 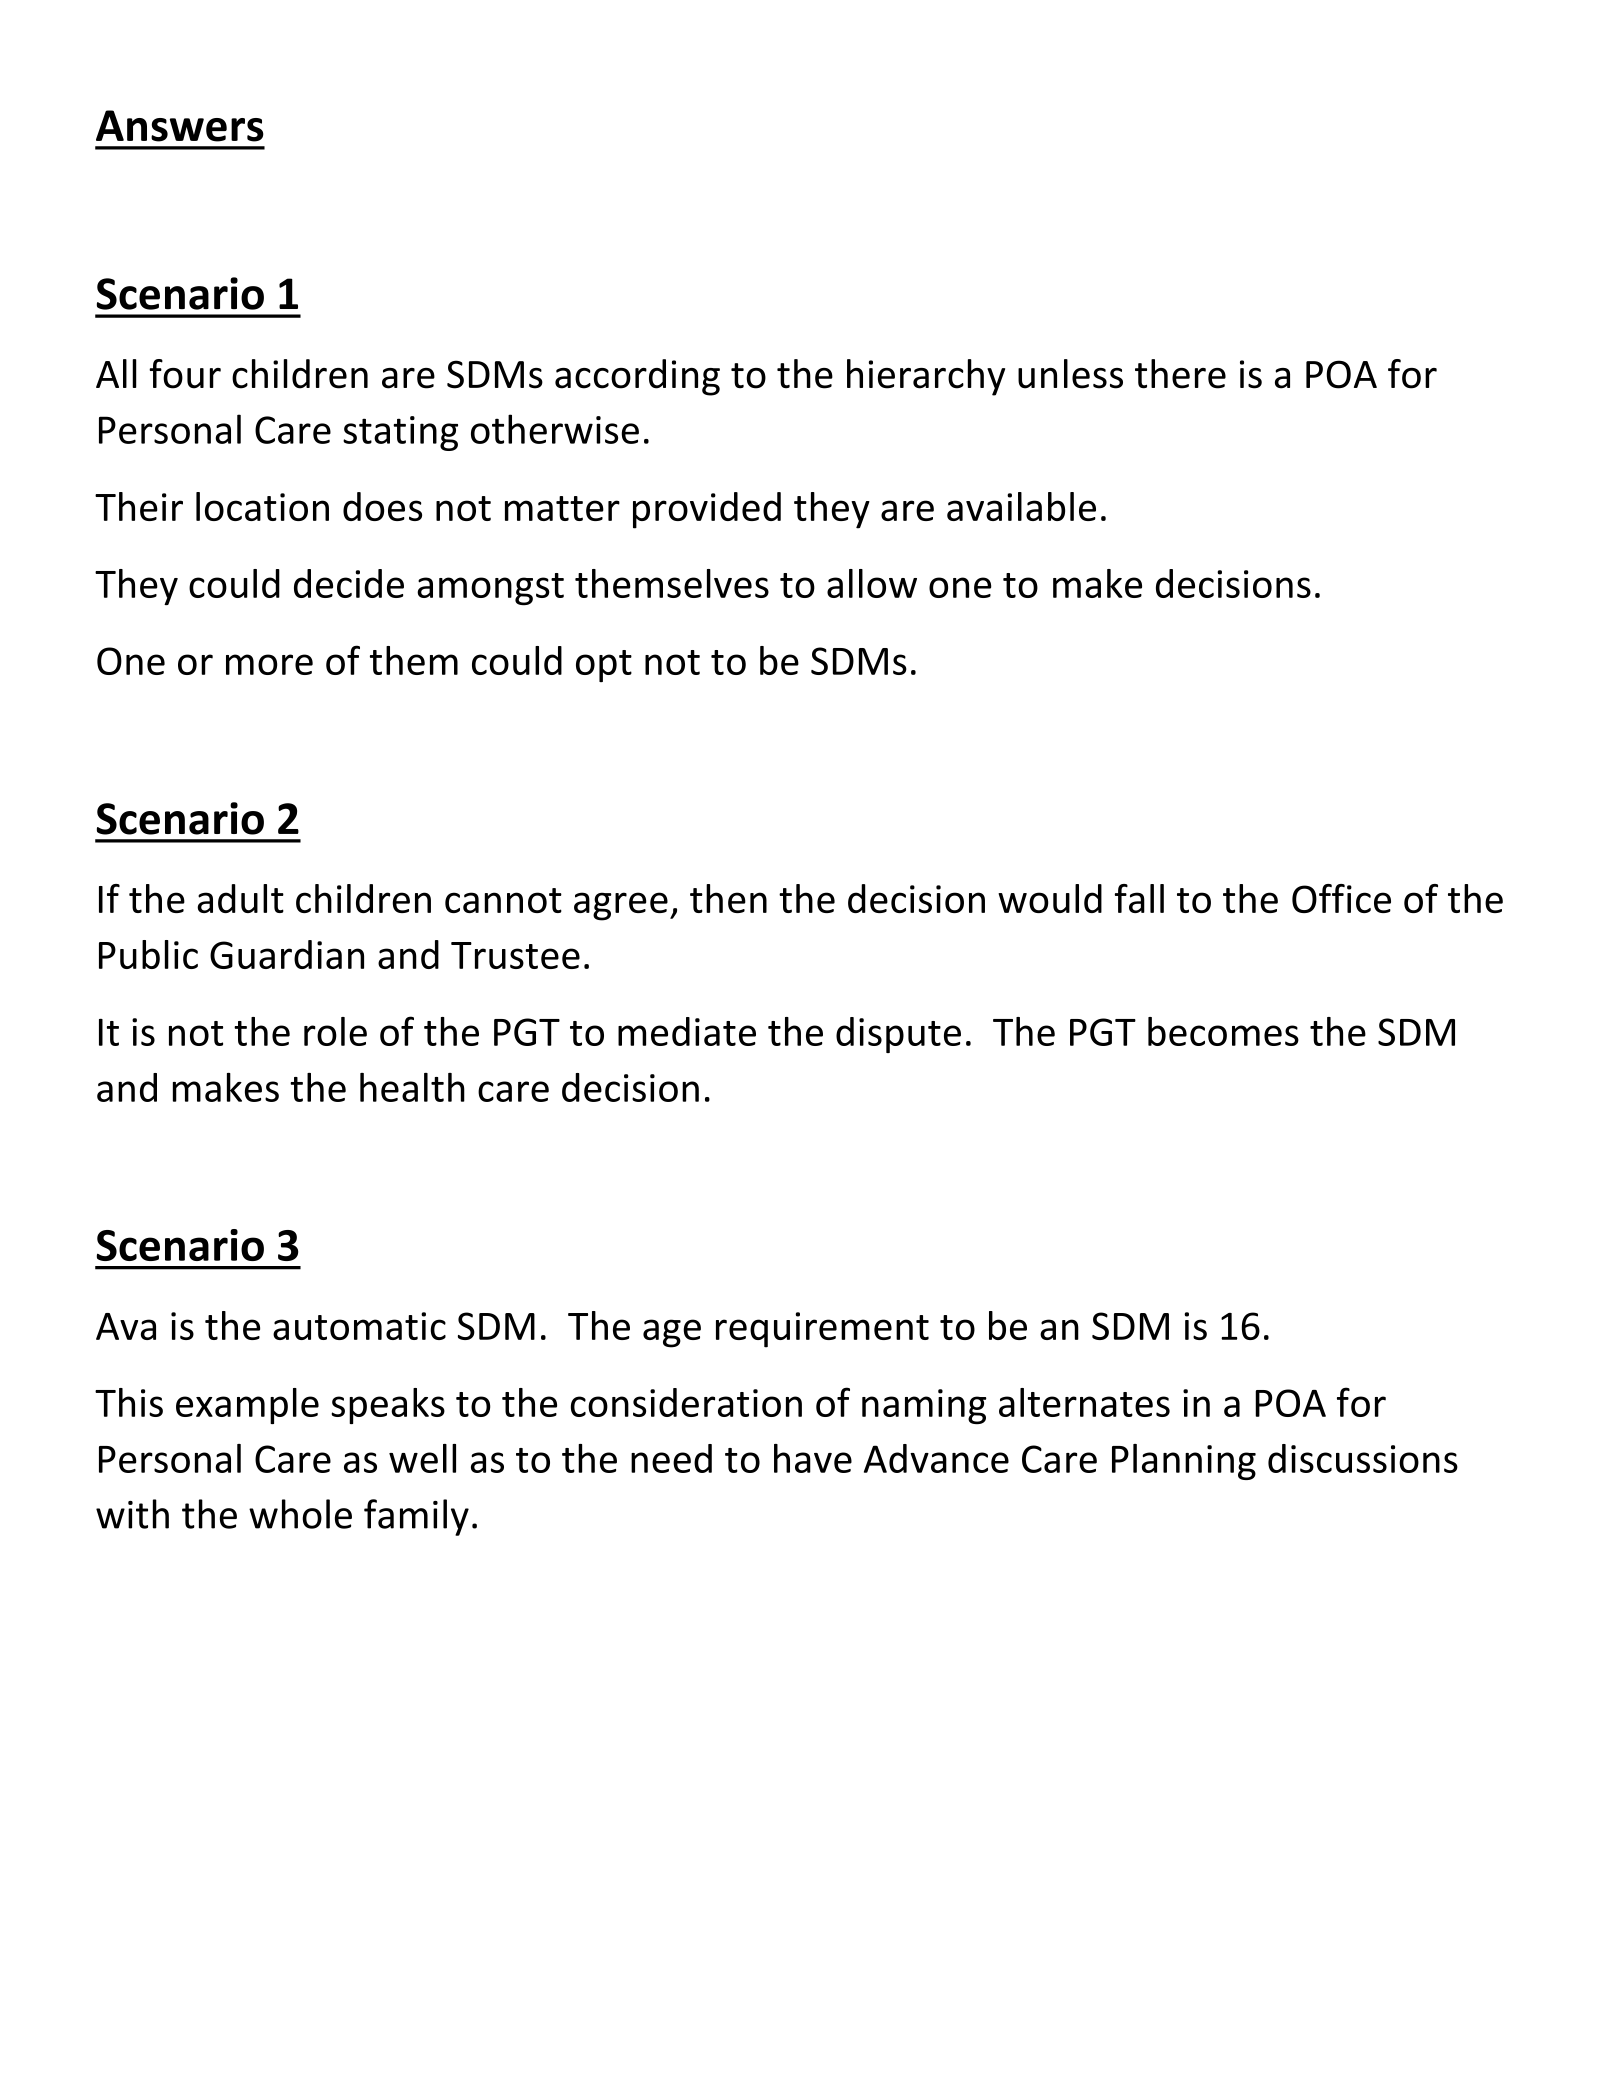 What do you see at coordinates (1180, 374) in the screenshot?
I see `there` at bounding box center [1180, 374].
